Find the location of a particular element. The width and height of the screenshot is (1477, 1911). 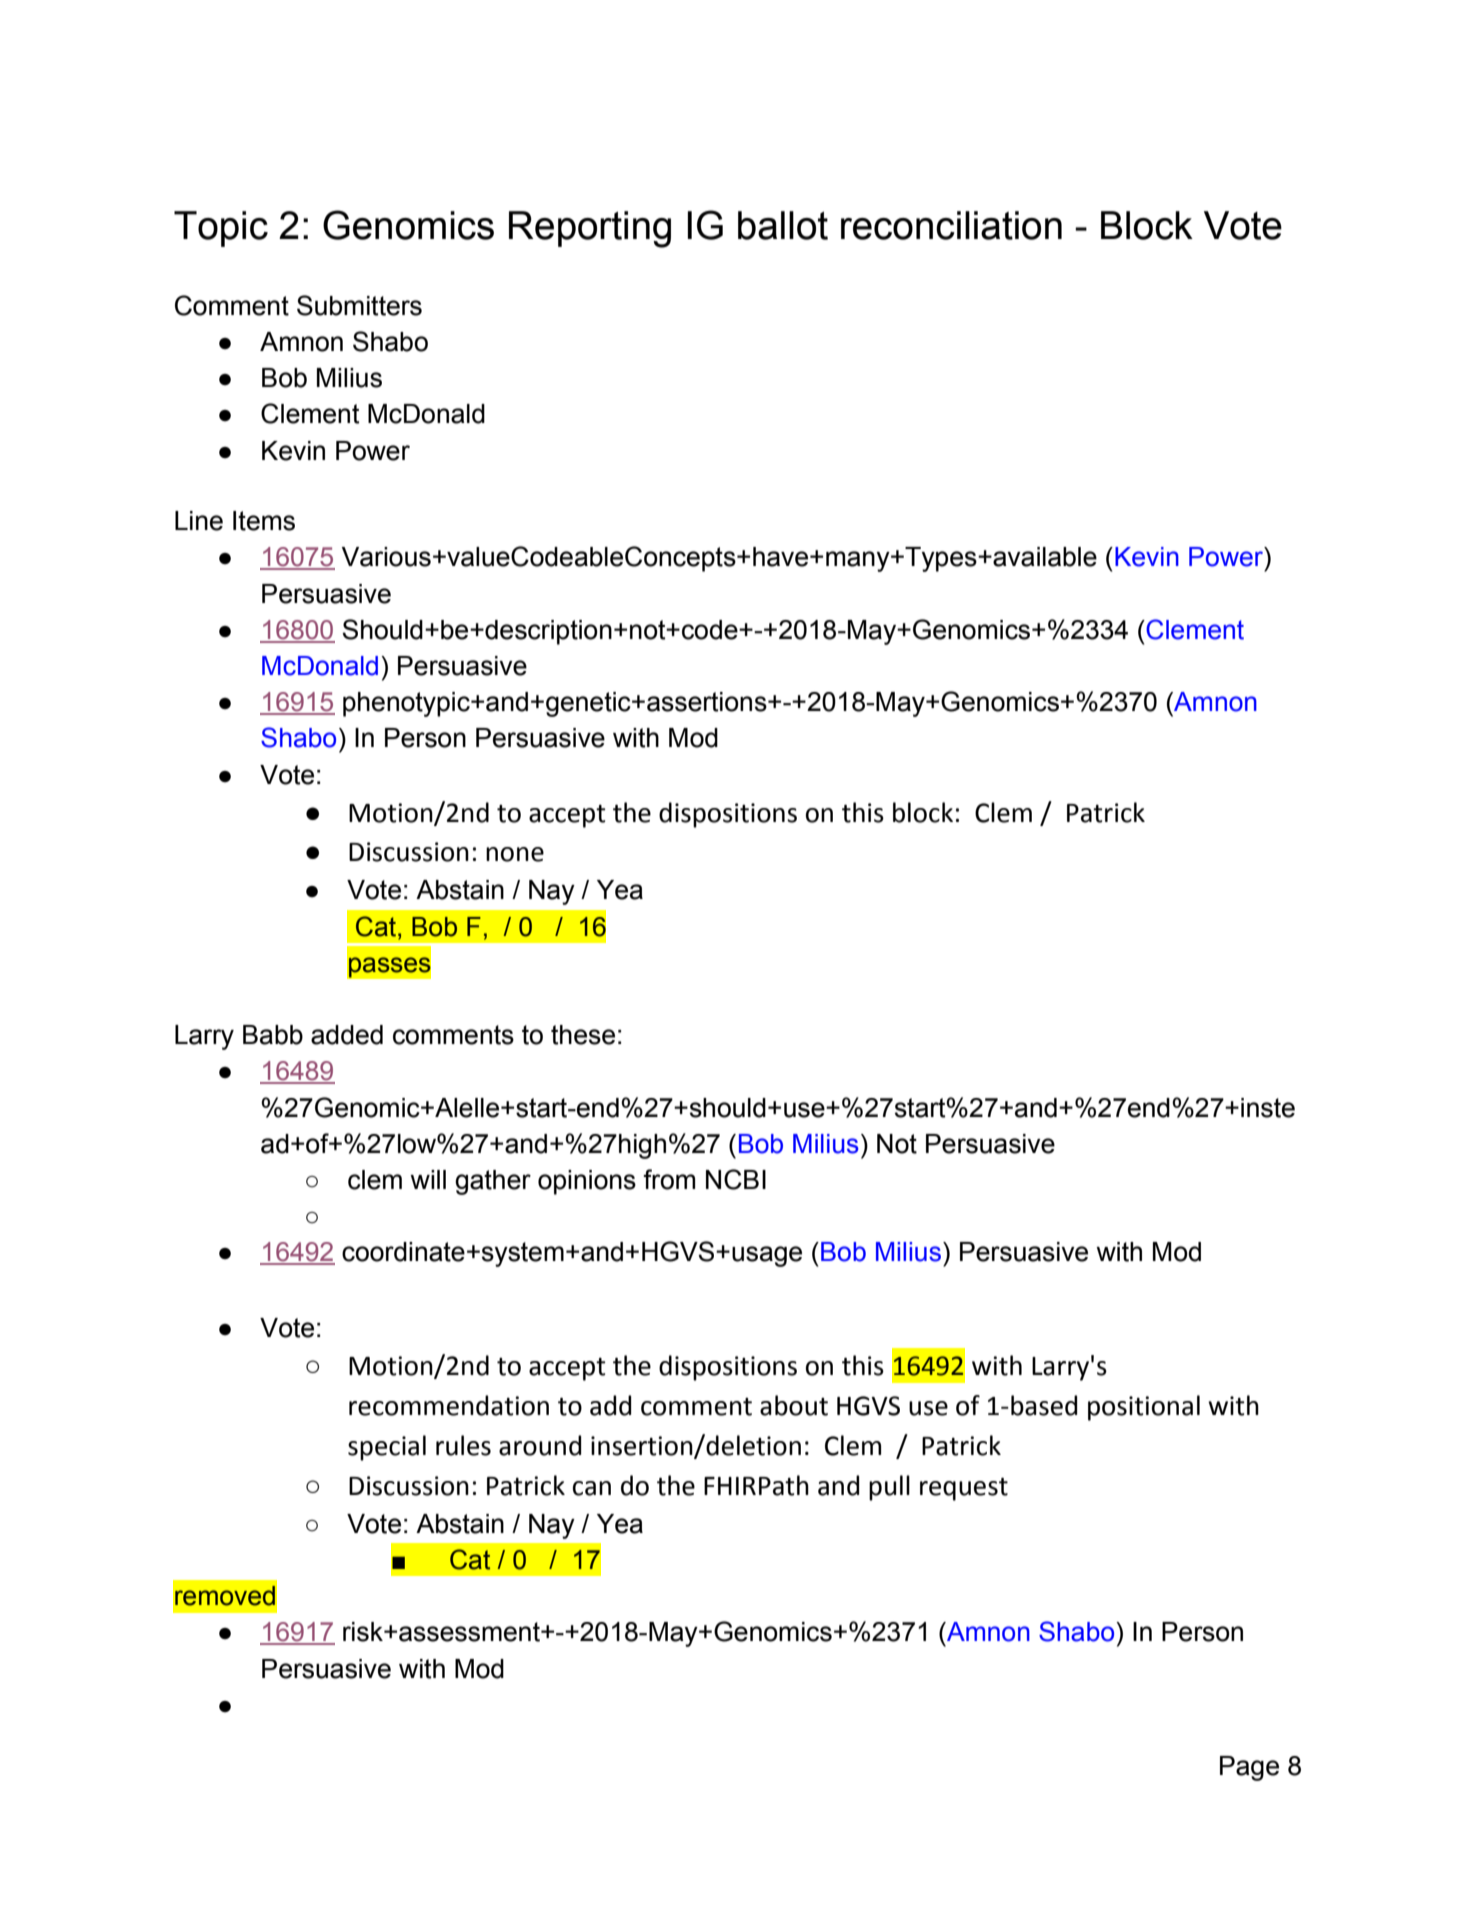

will is located at coordinates (428, 1179).
